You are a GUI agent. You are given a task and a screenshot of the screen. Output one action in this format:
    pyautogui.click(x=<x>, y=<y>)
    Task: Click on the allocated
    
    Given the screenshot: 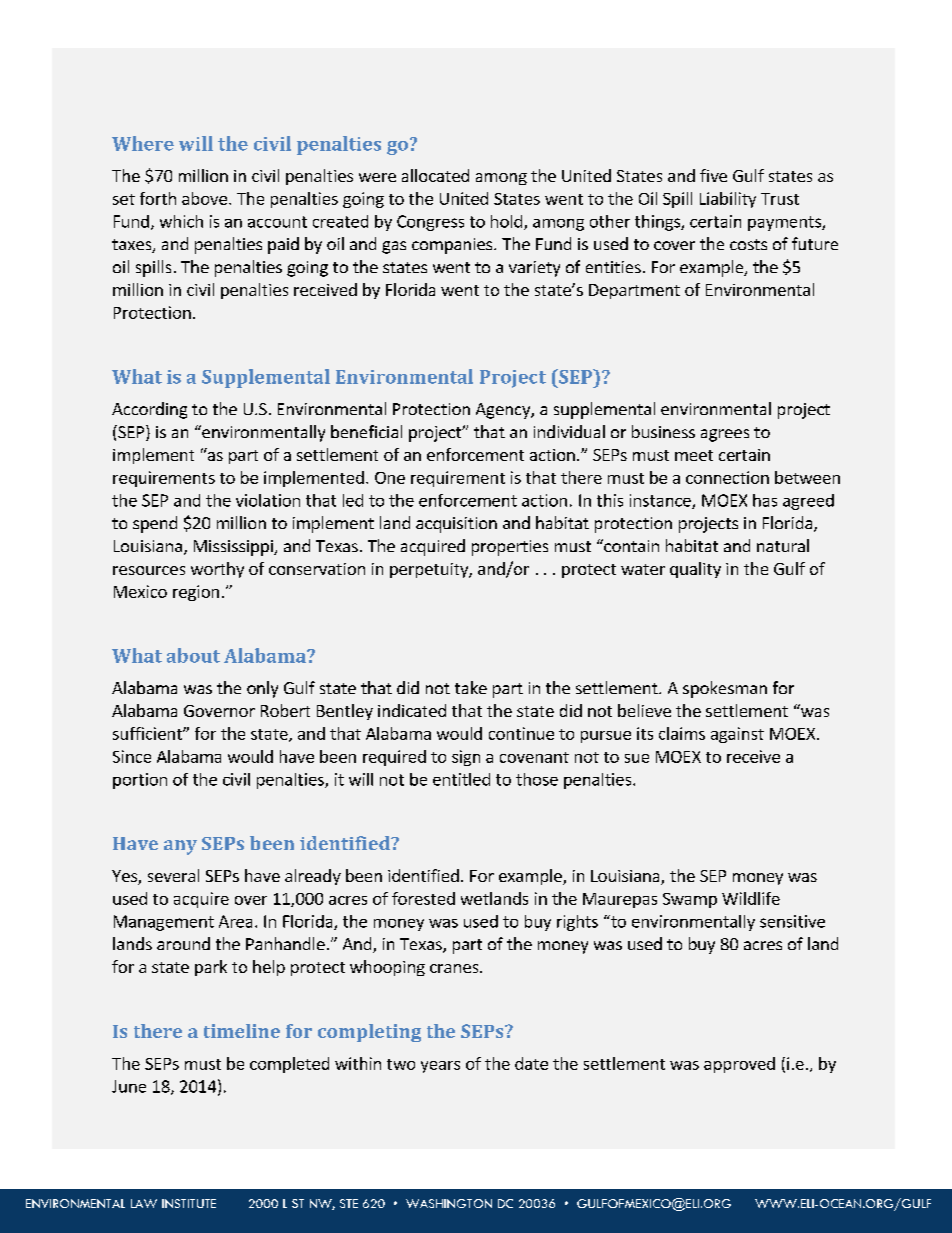 What is the action you would take?
    pyautogui.click(x=435, y=175)
